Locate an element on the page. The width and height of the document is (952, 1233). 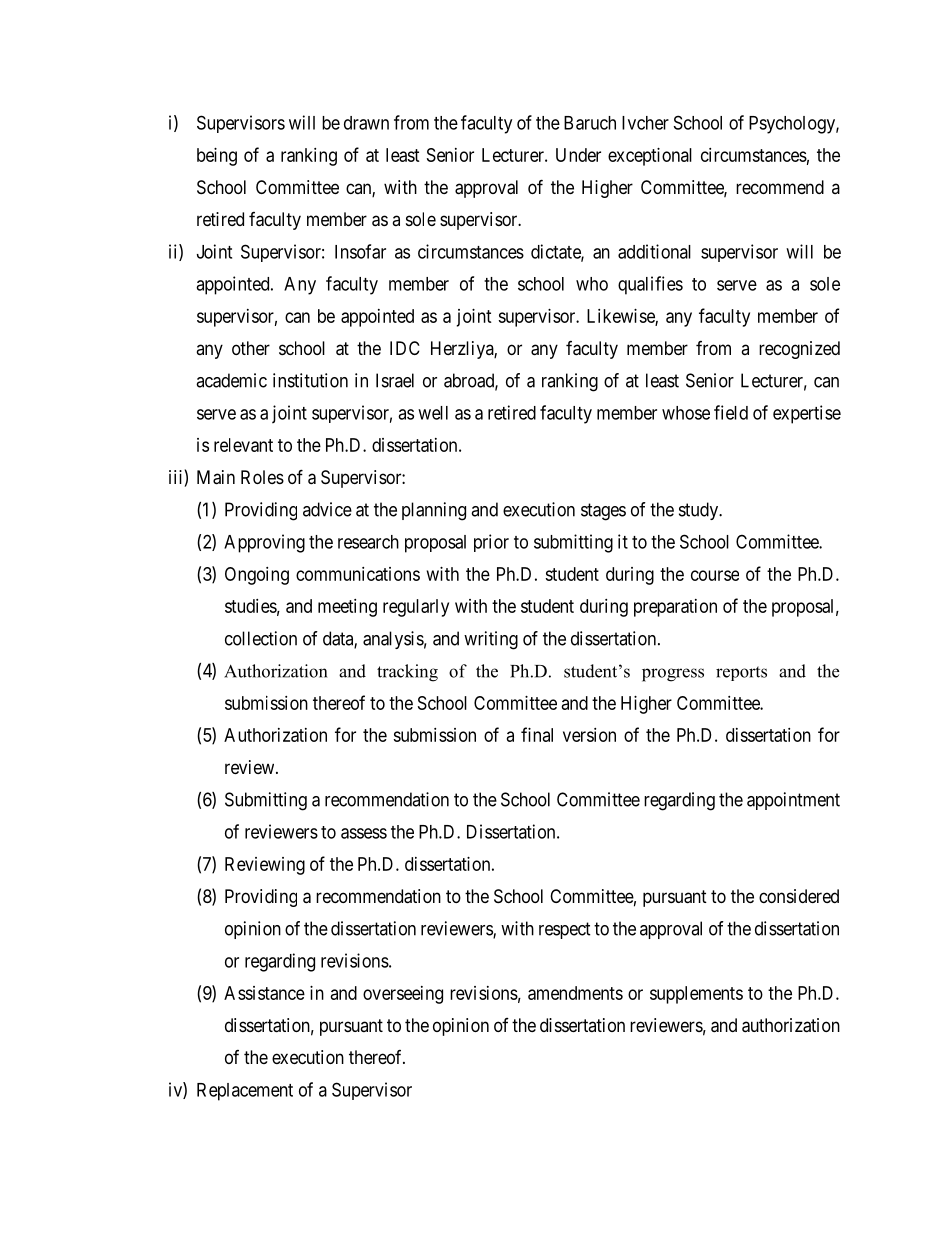
field is located at coordinates (731, 412).
